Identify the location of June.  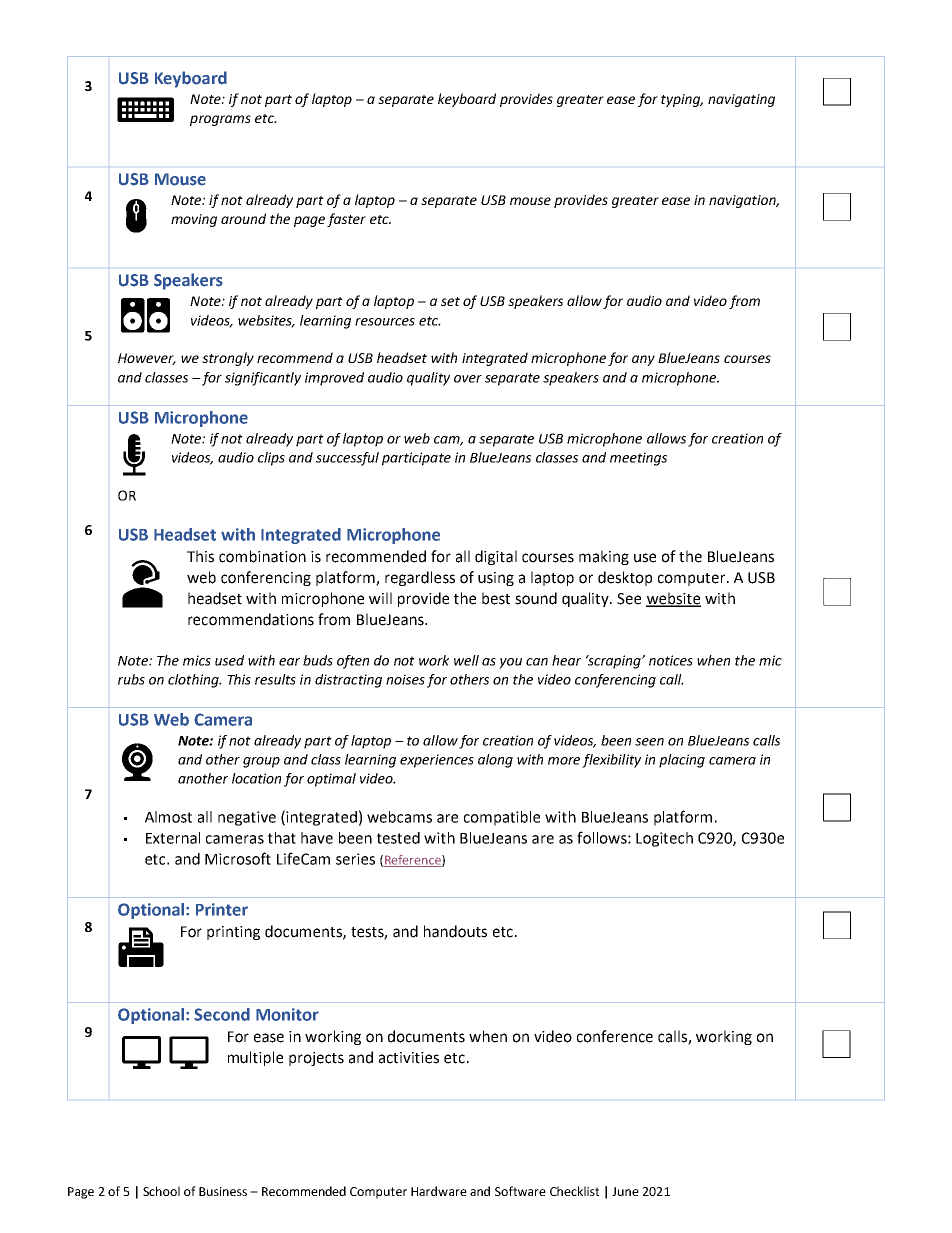
(625, 1191).
